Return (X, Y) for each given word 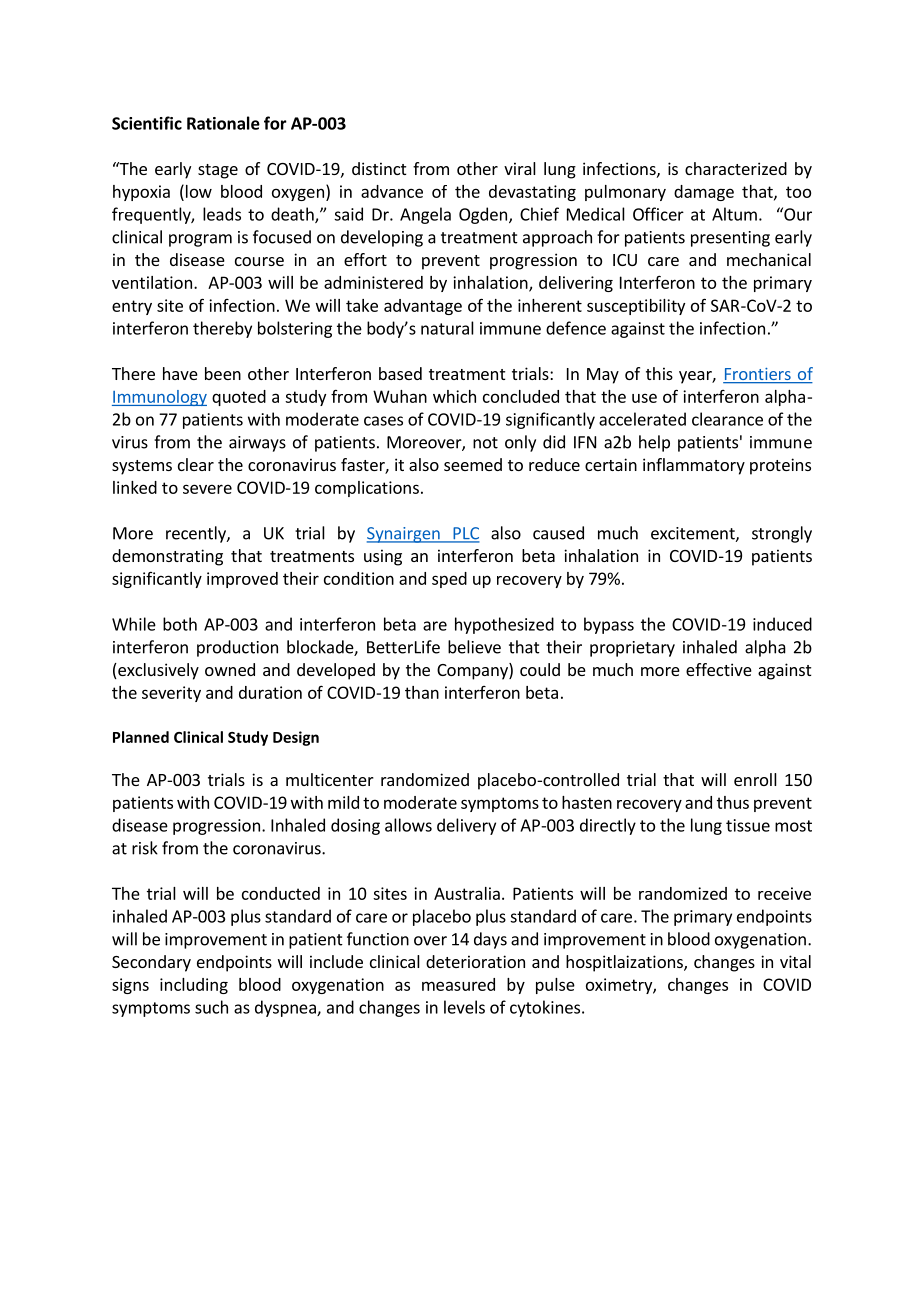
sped (449, 580)
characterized (736, 168)
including (194, 986)
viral (520, 168)
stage (218, 171)
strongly (782, 534)
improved (242, 580)
